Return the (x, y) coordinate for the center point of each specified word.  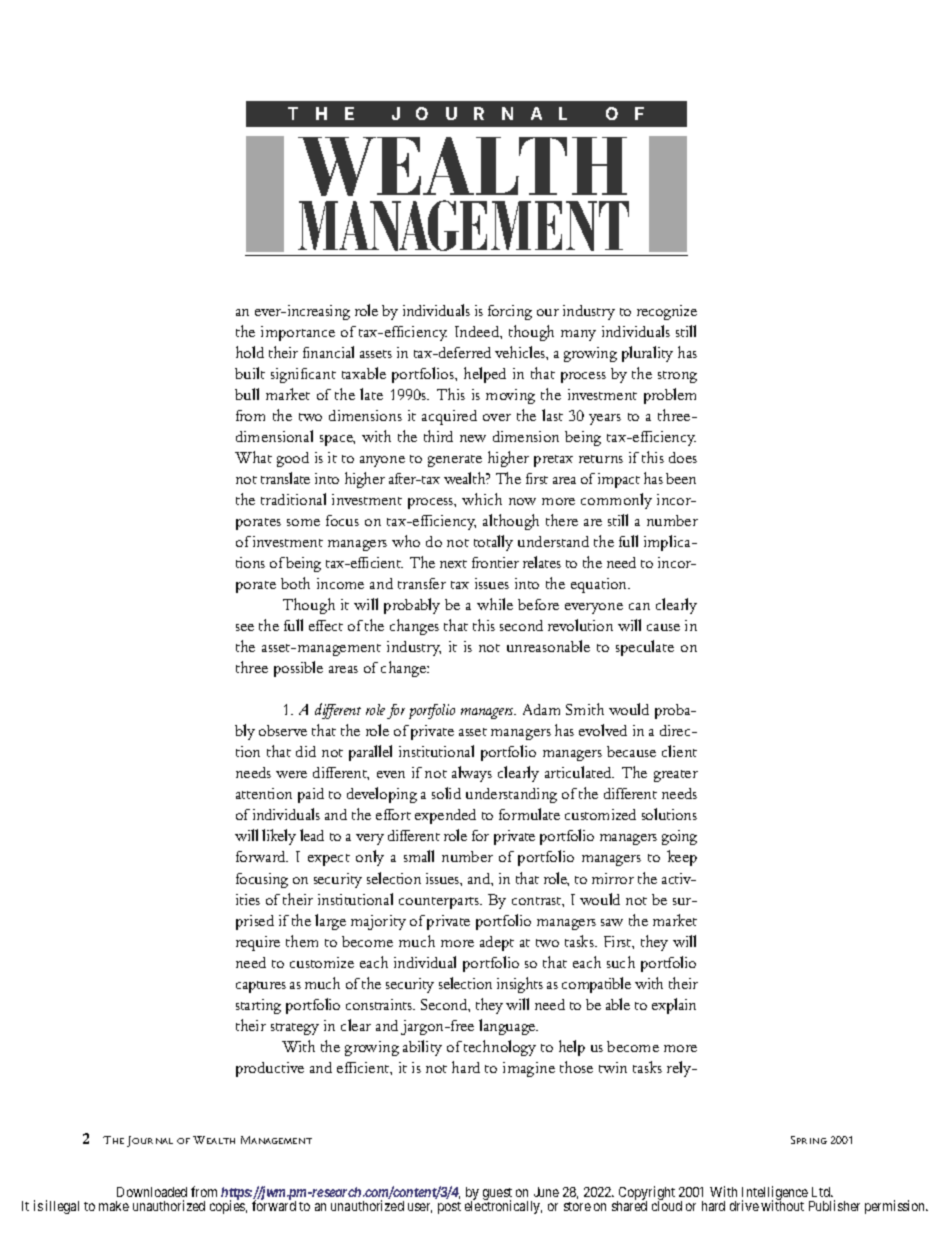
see (245, 627)
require (258, 943)
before (538, 604)
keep (682, 858)
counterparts (440, 903)
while (495, 604)
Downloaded (152, 1192)
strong (677, 377)
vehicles (521, 352)
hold (250, 352)
